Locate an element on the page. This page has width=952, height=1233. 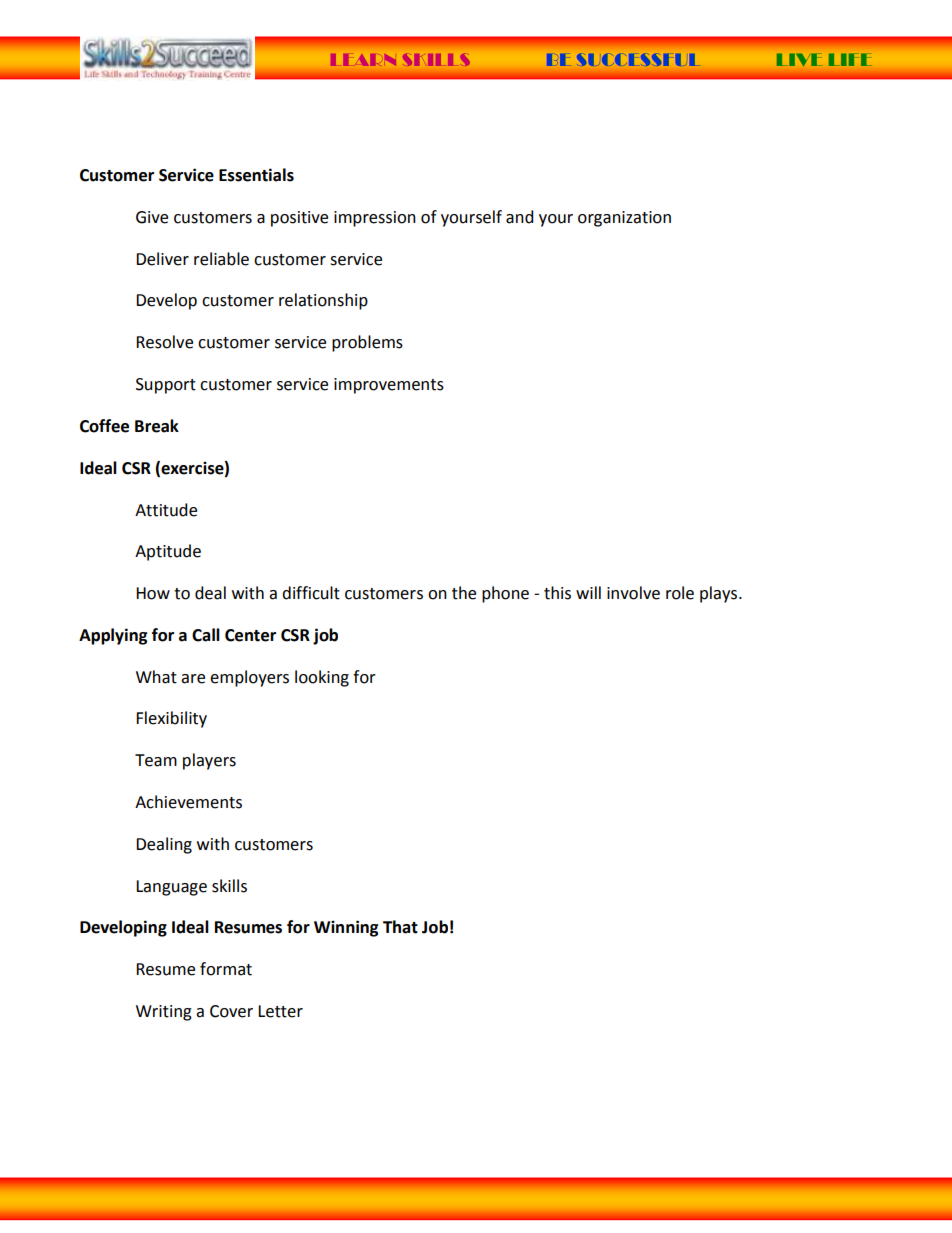
That is located at coordinates (400, 927).
